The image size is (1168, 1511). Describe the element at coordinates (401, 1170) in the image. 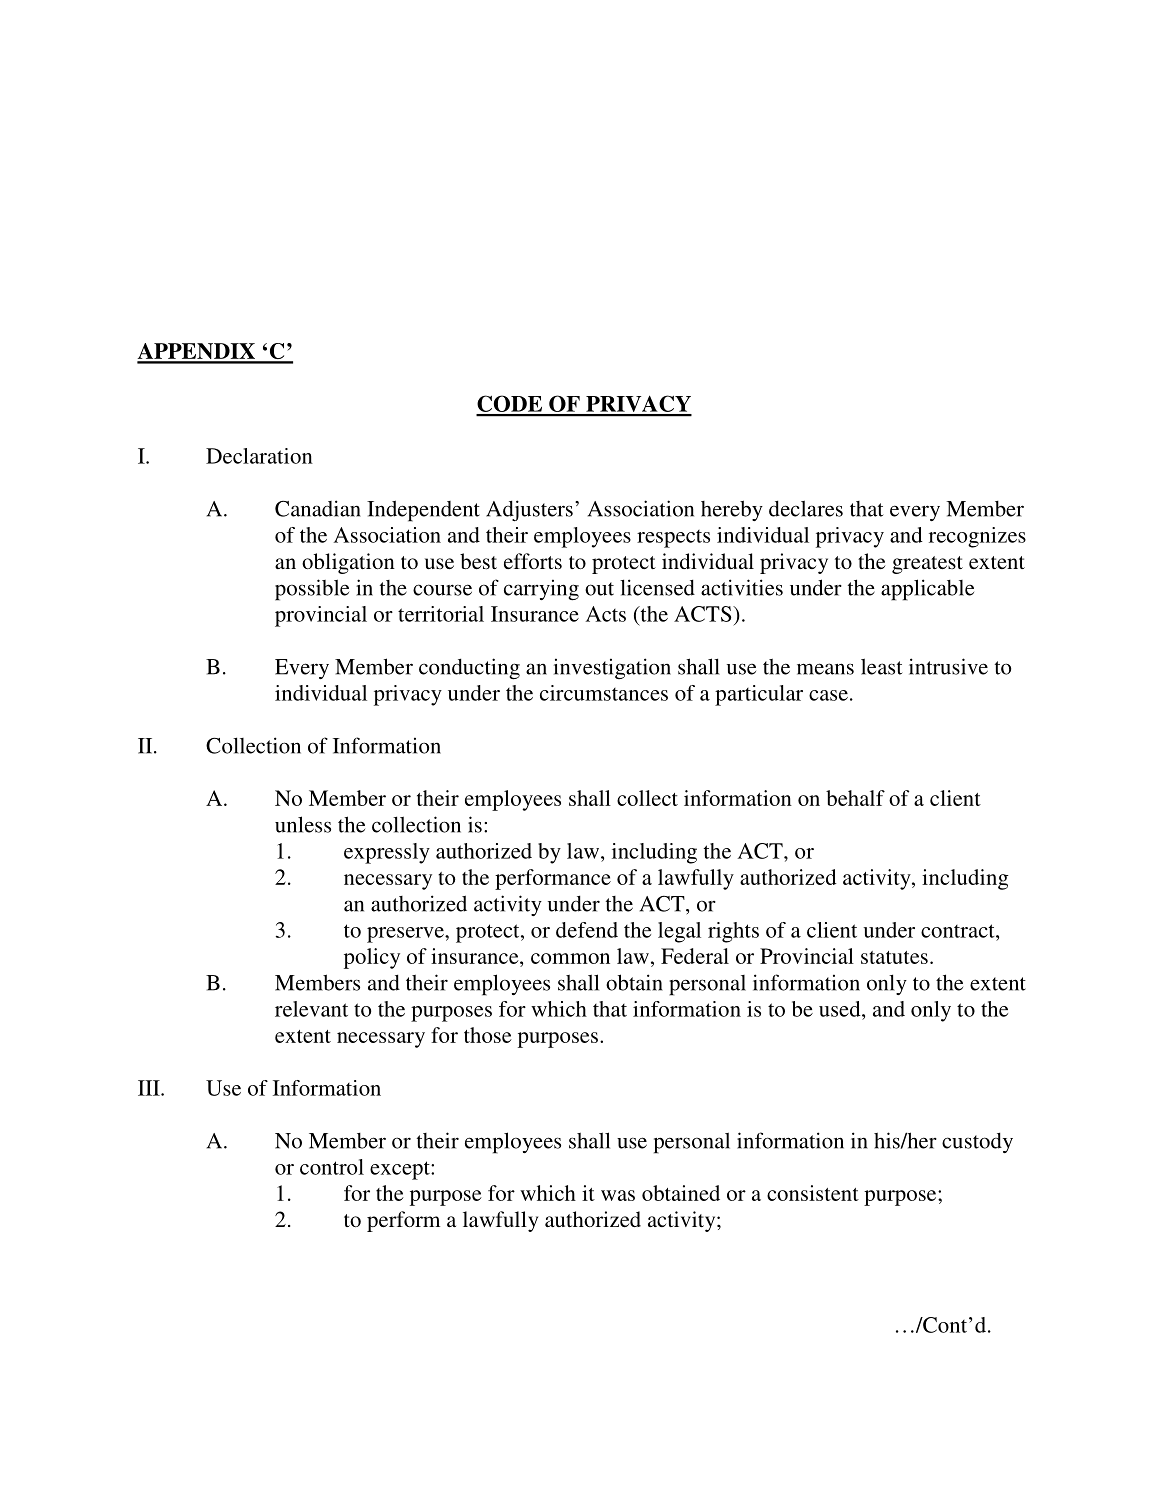

I see `except` at that location.
